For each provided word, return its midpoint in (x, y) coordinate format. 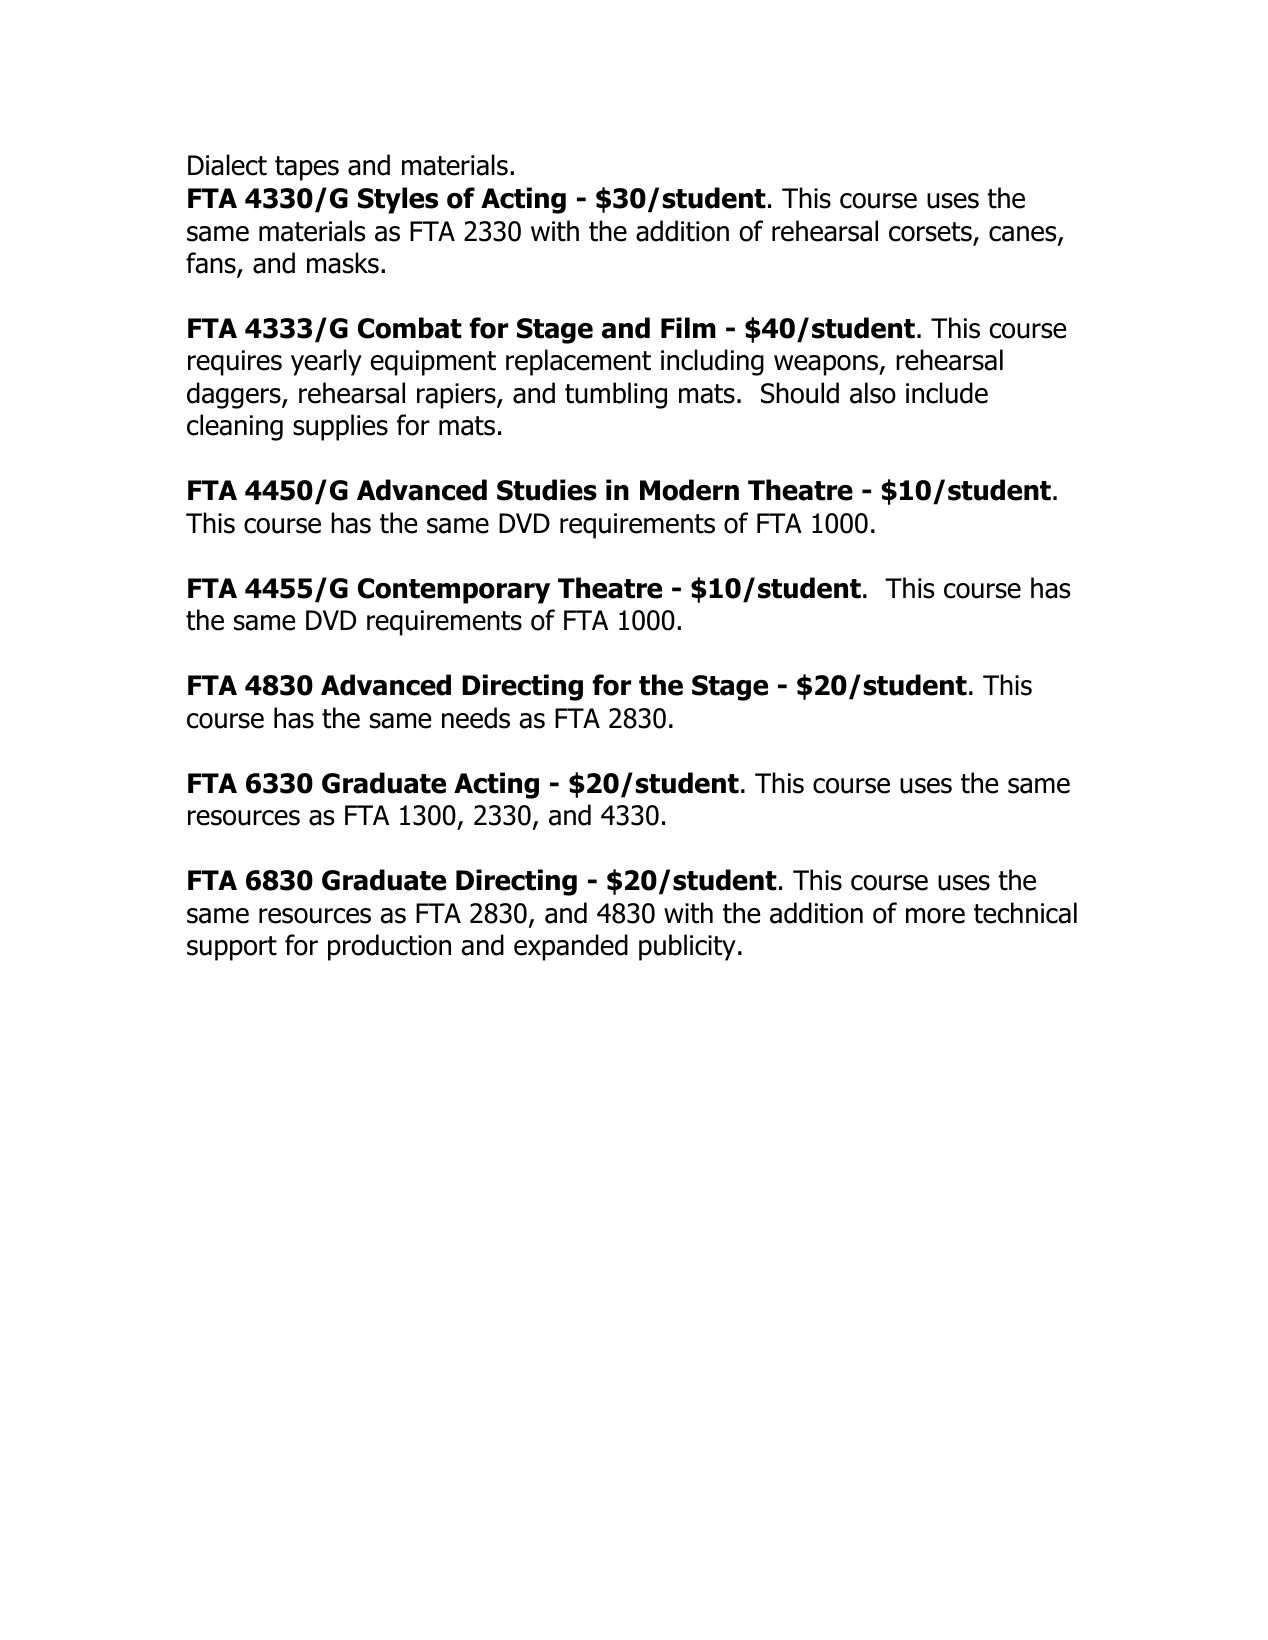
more (935, 916)
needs (476, 718)
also (873, 393)
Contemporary (454, 591)
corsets (930, 232)
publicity (687, 947)
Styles (398, 200)
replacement (578, 362)
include (947, 393)
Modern (689, 490)
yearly (326, 362)
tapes (307, 168)
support (232, 948)
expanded (571, 947)
